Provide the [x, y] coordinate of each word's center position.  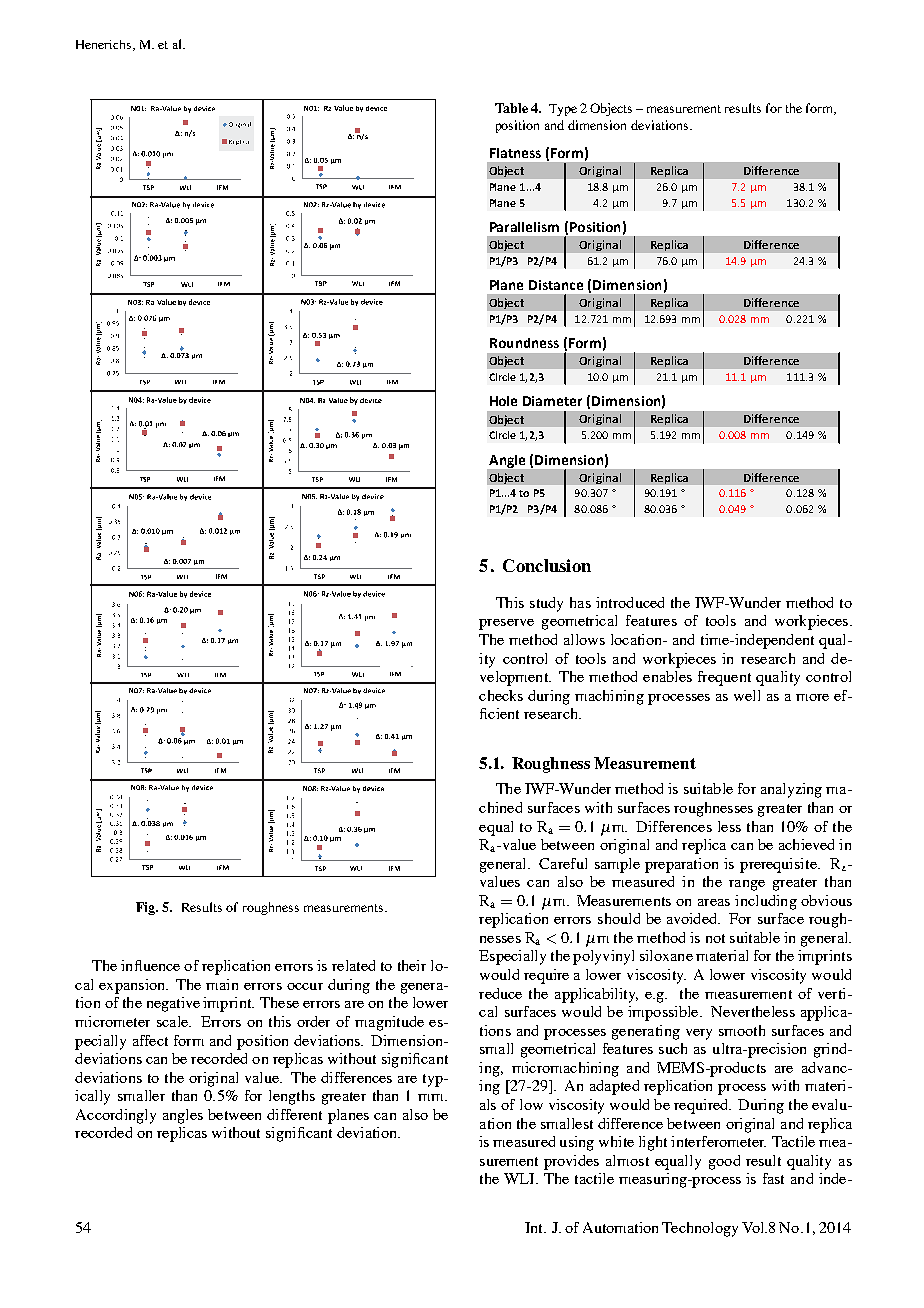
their [412, 965]
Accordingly [116, 1116]
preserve [506, 624]
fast [773, 1178]
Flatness [515, 153]
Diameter [552, 401]
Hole [503, 401]
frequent [724, 678]
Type [563, 110]
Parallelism [524, 227]
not [715, 938]
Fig [147, 908]
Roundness [524, 343]
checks [501, 695]
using [577, 1143]
